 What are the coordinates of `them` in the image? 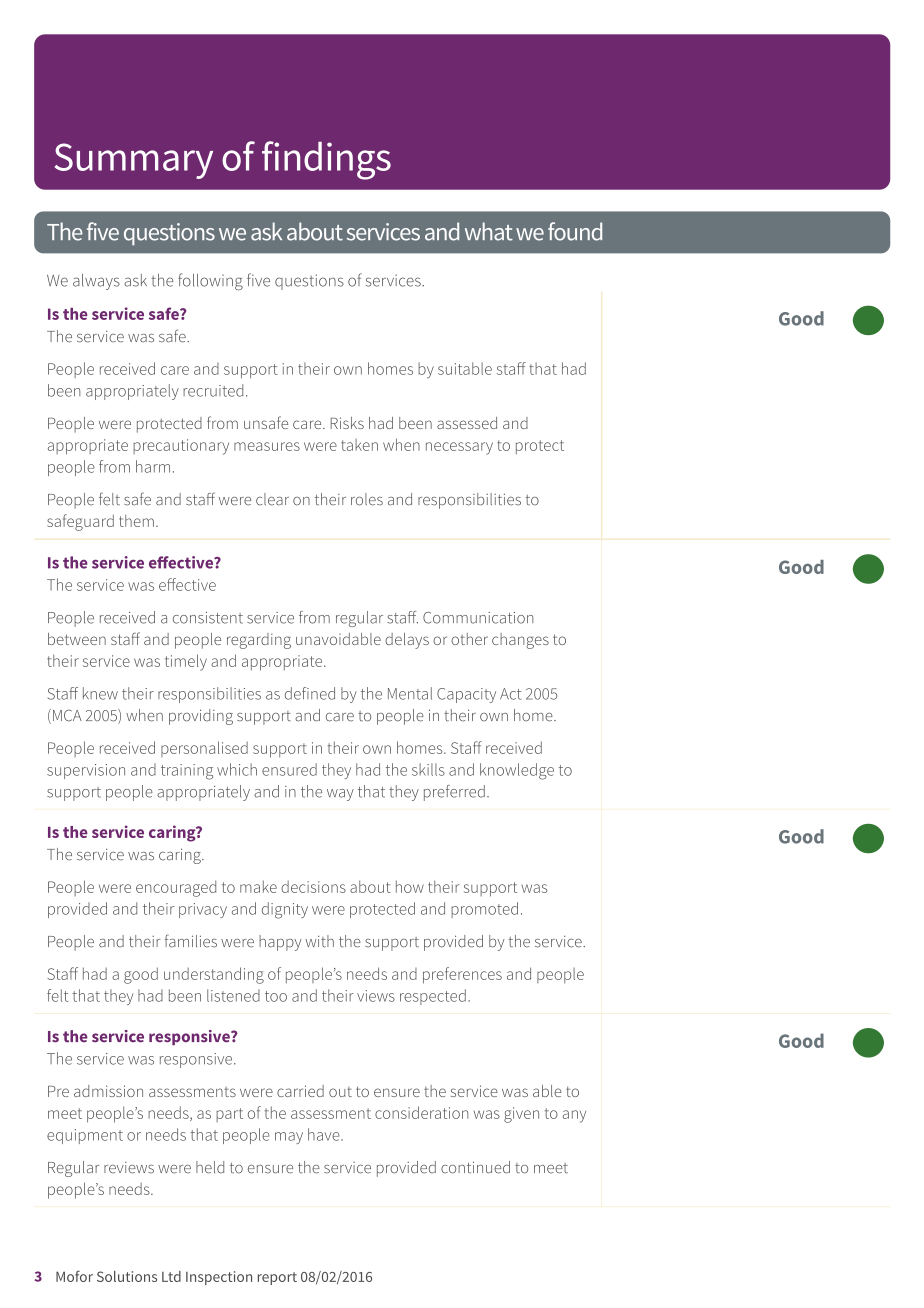 It's located at (136, 521).
